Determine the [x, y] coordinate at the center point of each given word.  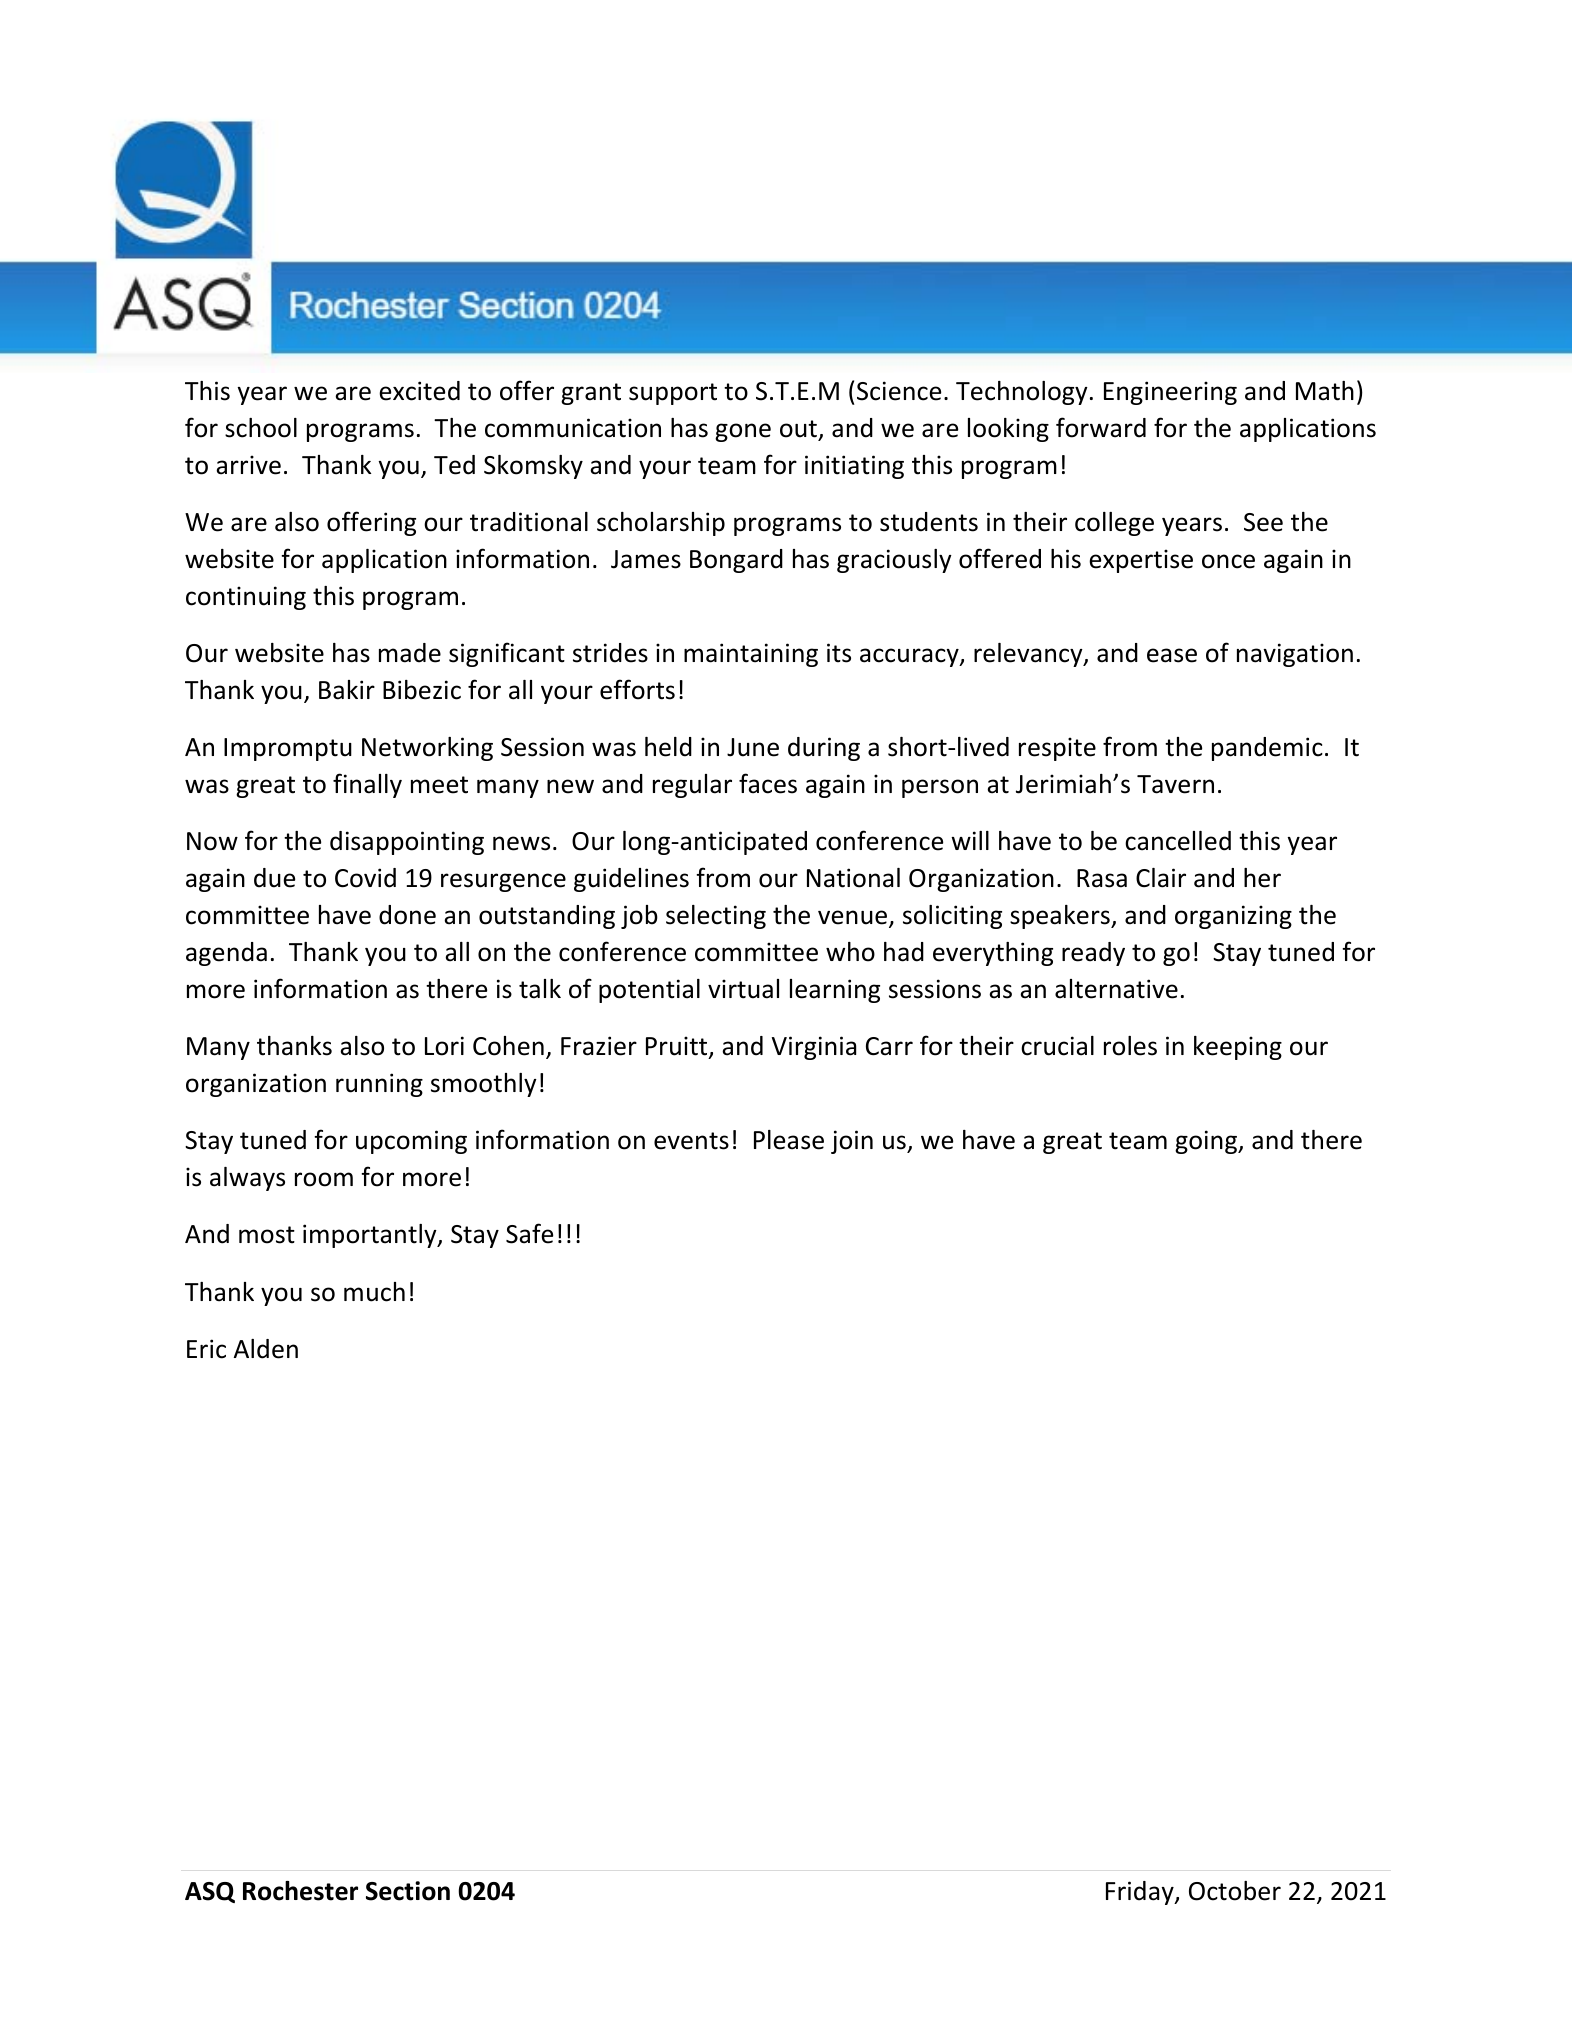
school [261, 428]
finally [367, 785]
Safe [529, 1233]
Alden [266, 1349]
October [1235, 1891]
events [691, 1141]
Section [408, 1891]
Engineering [1170, 393]
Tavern [1175, 784]
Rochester [300, 1891]
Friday [1141, 1893]
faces [768, 783]
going [1207, 1142]
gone [743, 432]
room [324, 1179]
